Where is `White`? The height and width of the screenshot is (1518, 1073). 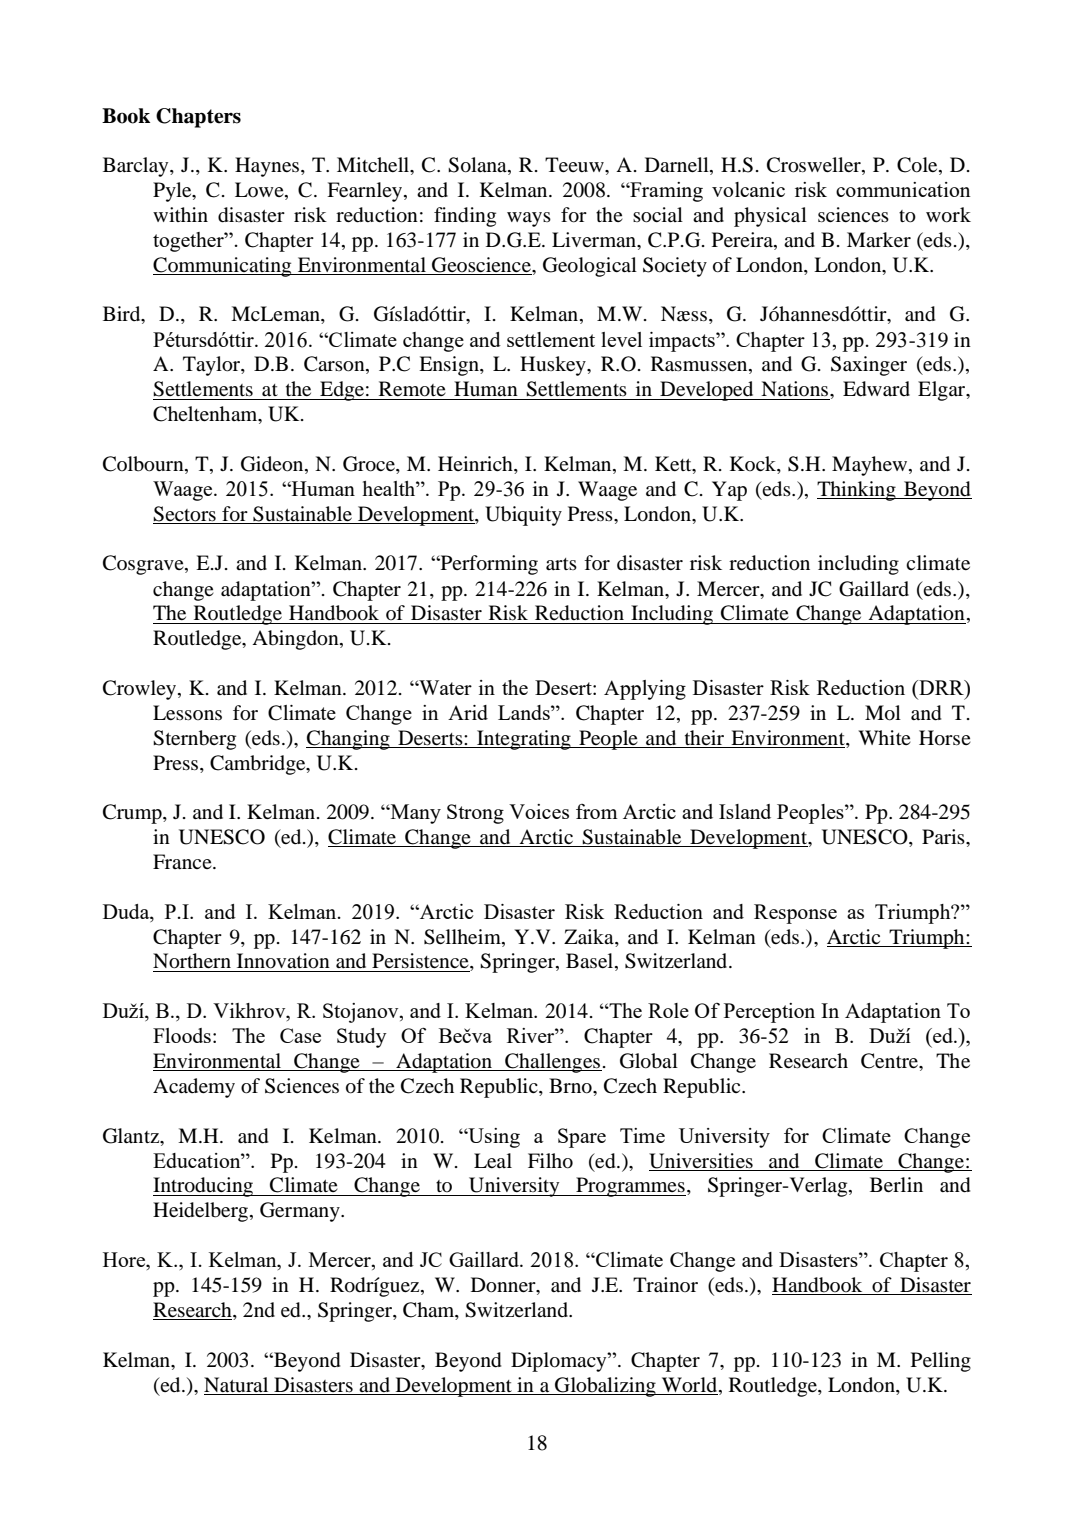
White is located at coordinates (884, 737).
